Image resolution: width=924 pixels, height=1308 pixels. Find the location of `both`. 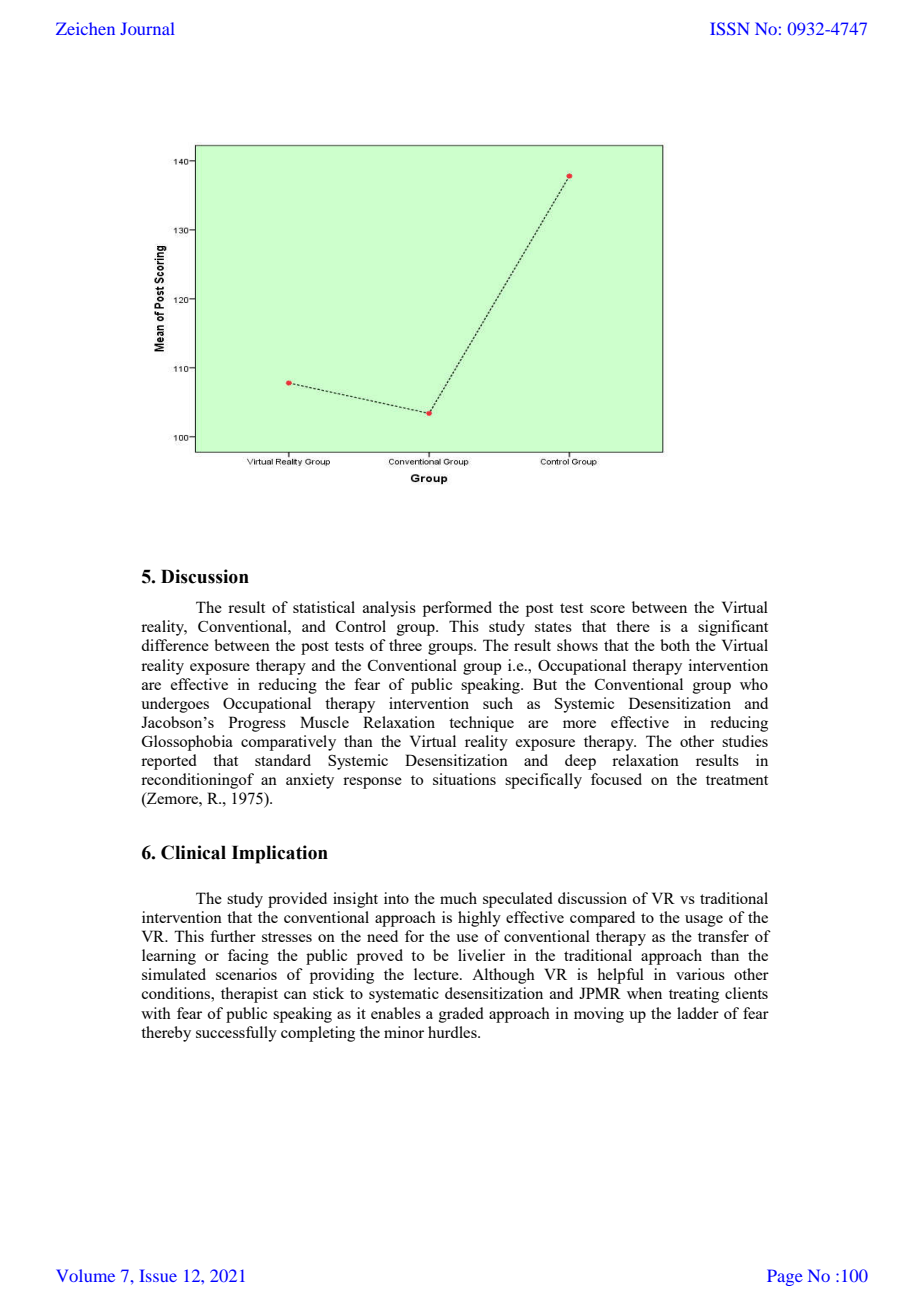

both is located at coordinates (675, 645).
